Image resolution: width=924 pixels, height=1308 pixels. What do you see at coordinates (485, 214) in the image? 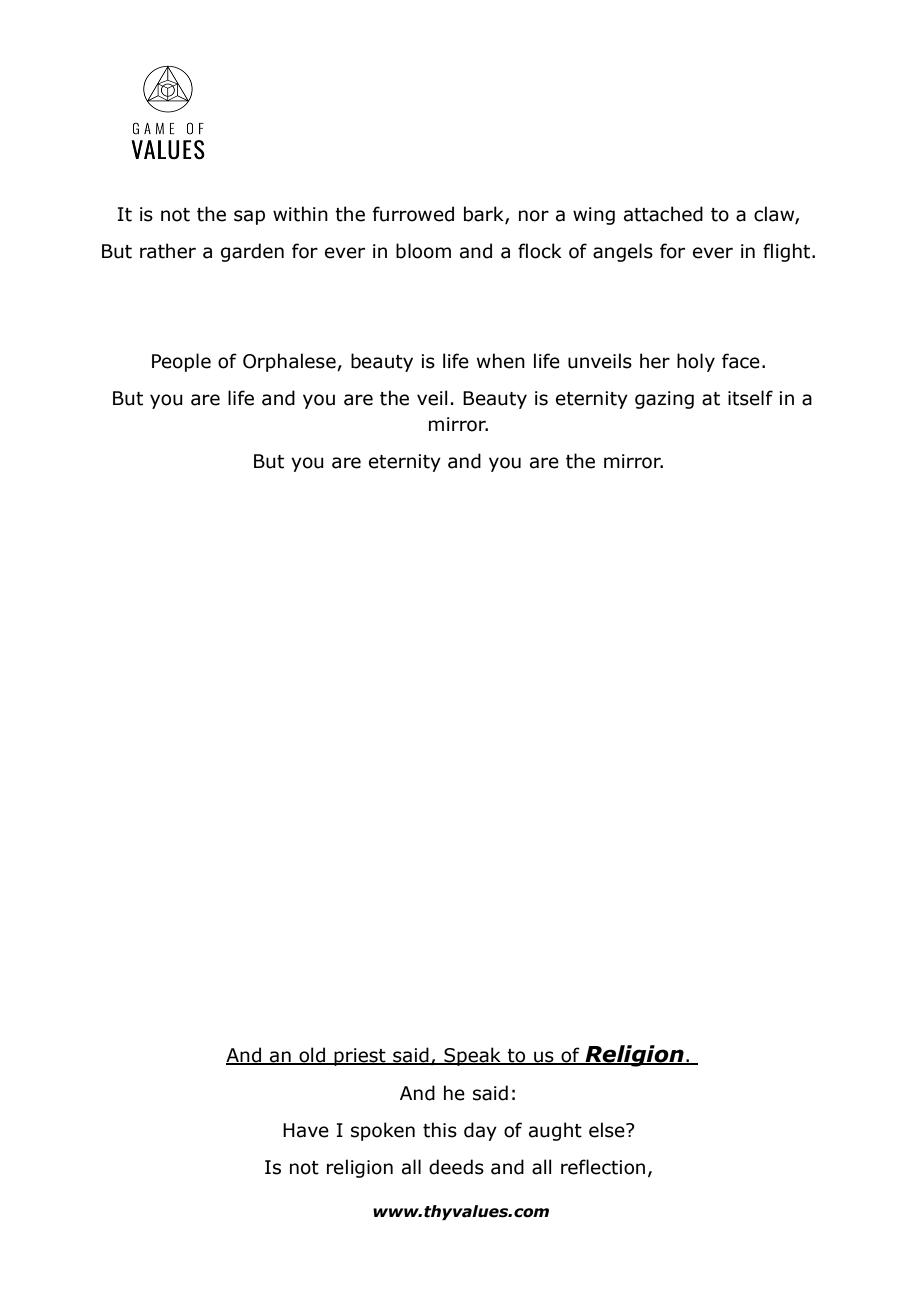
I see `bark` at bounding box center [485, 214].
